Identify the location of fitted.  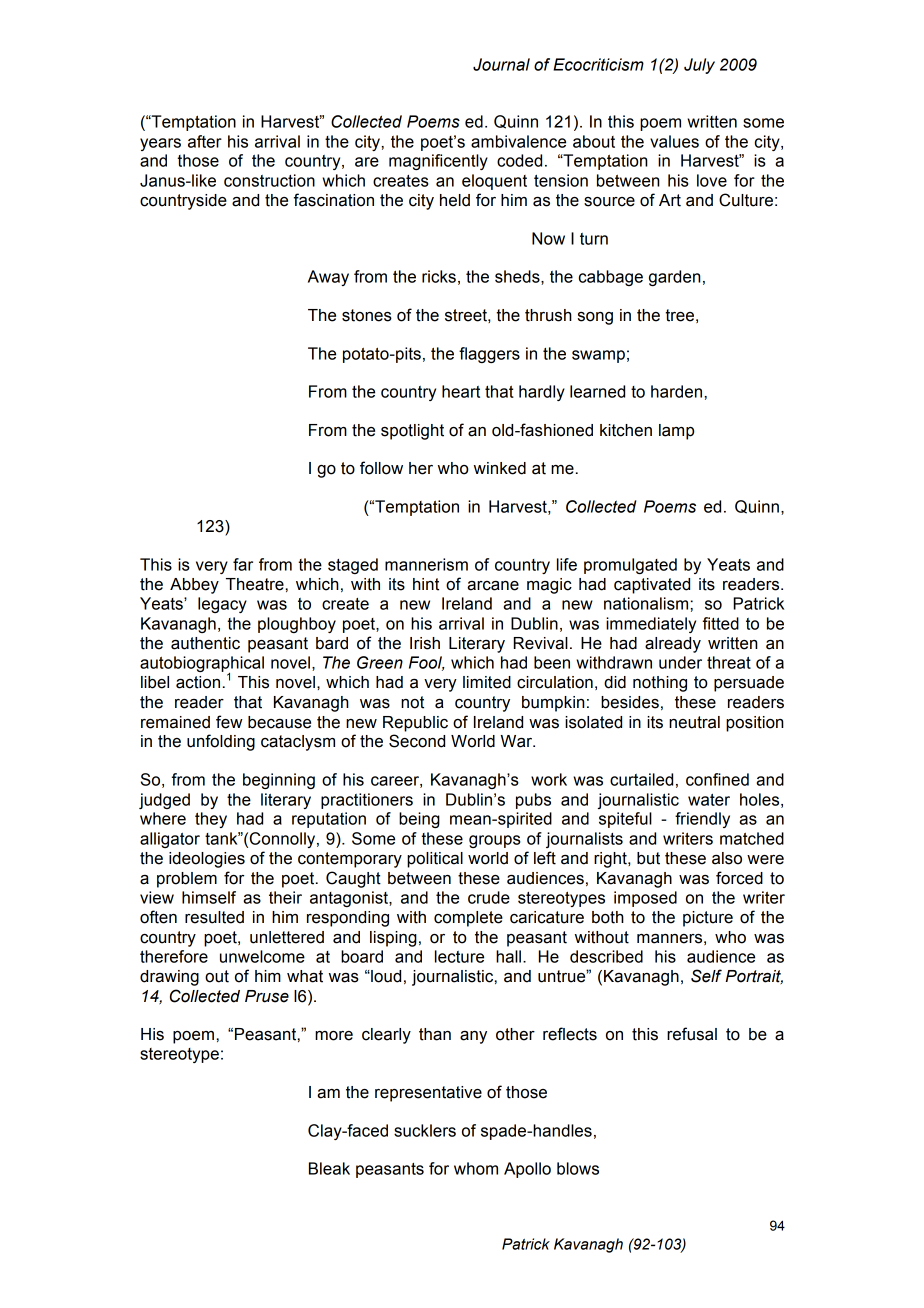
(721, 623).
